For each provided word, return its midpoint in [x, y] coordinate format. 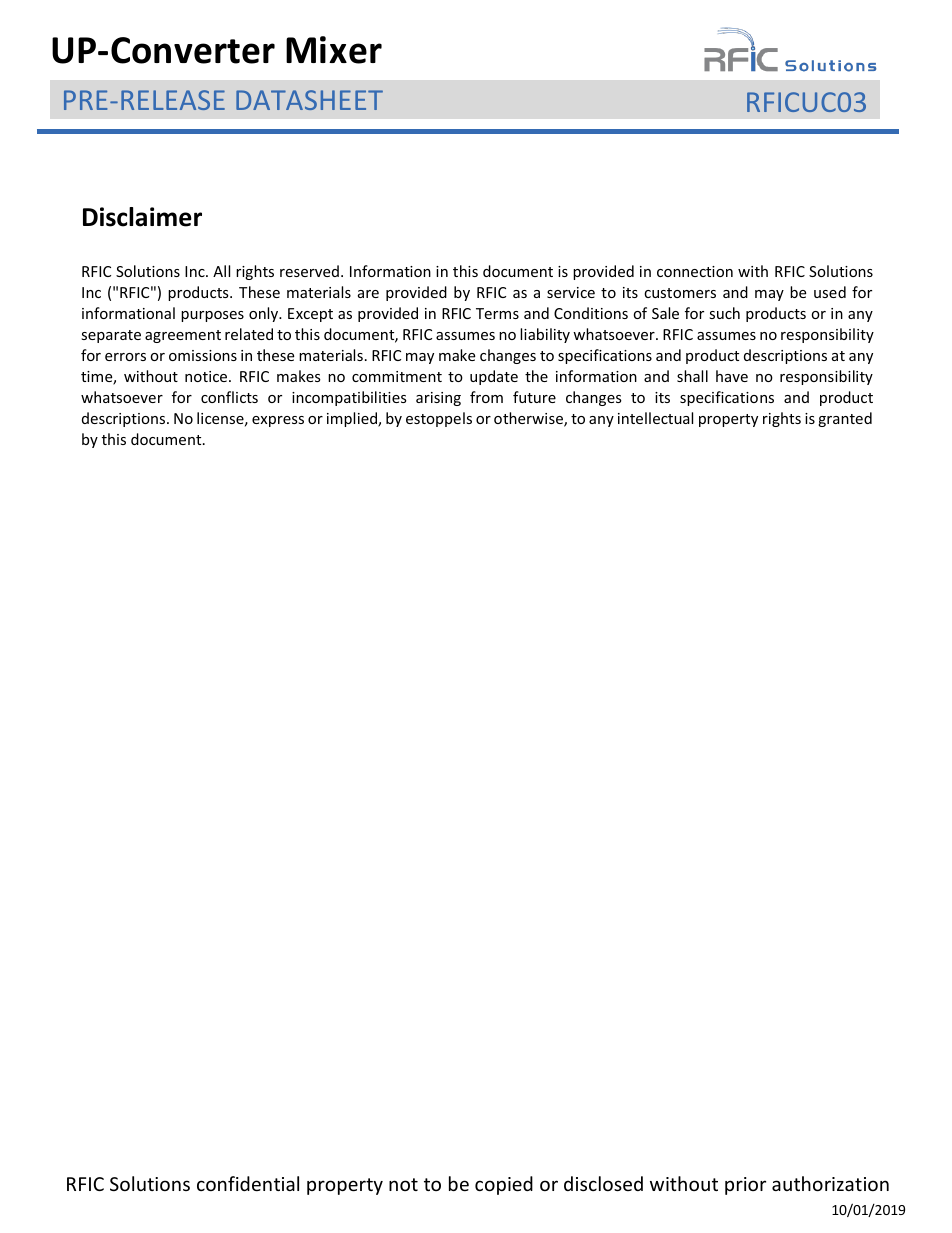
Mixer [334, 50]
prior [745, 1186]
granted [845, 419]
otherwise [529, 419]
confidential [248, 1183]
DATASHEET [309, 100]
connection [695, 271]
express [278, 421]
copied [504, 1185]
